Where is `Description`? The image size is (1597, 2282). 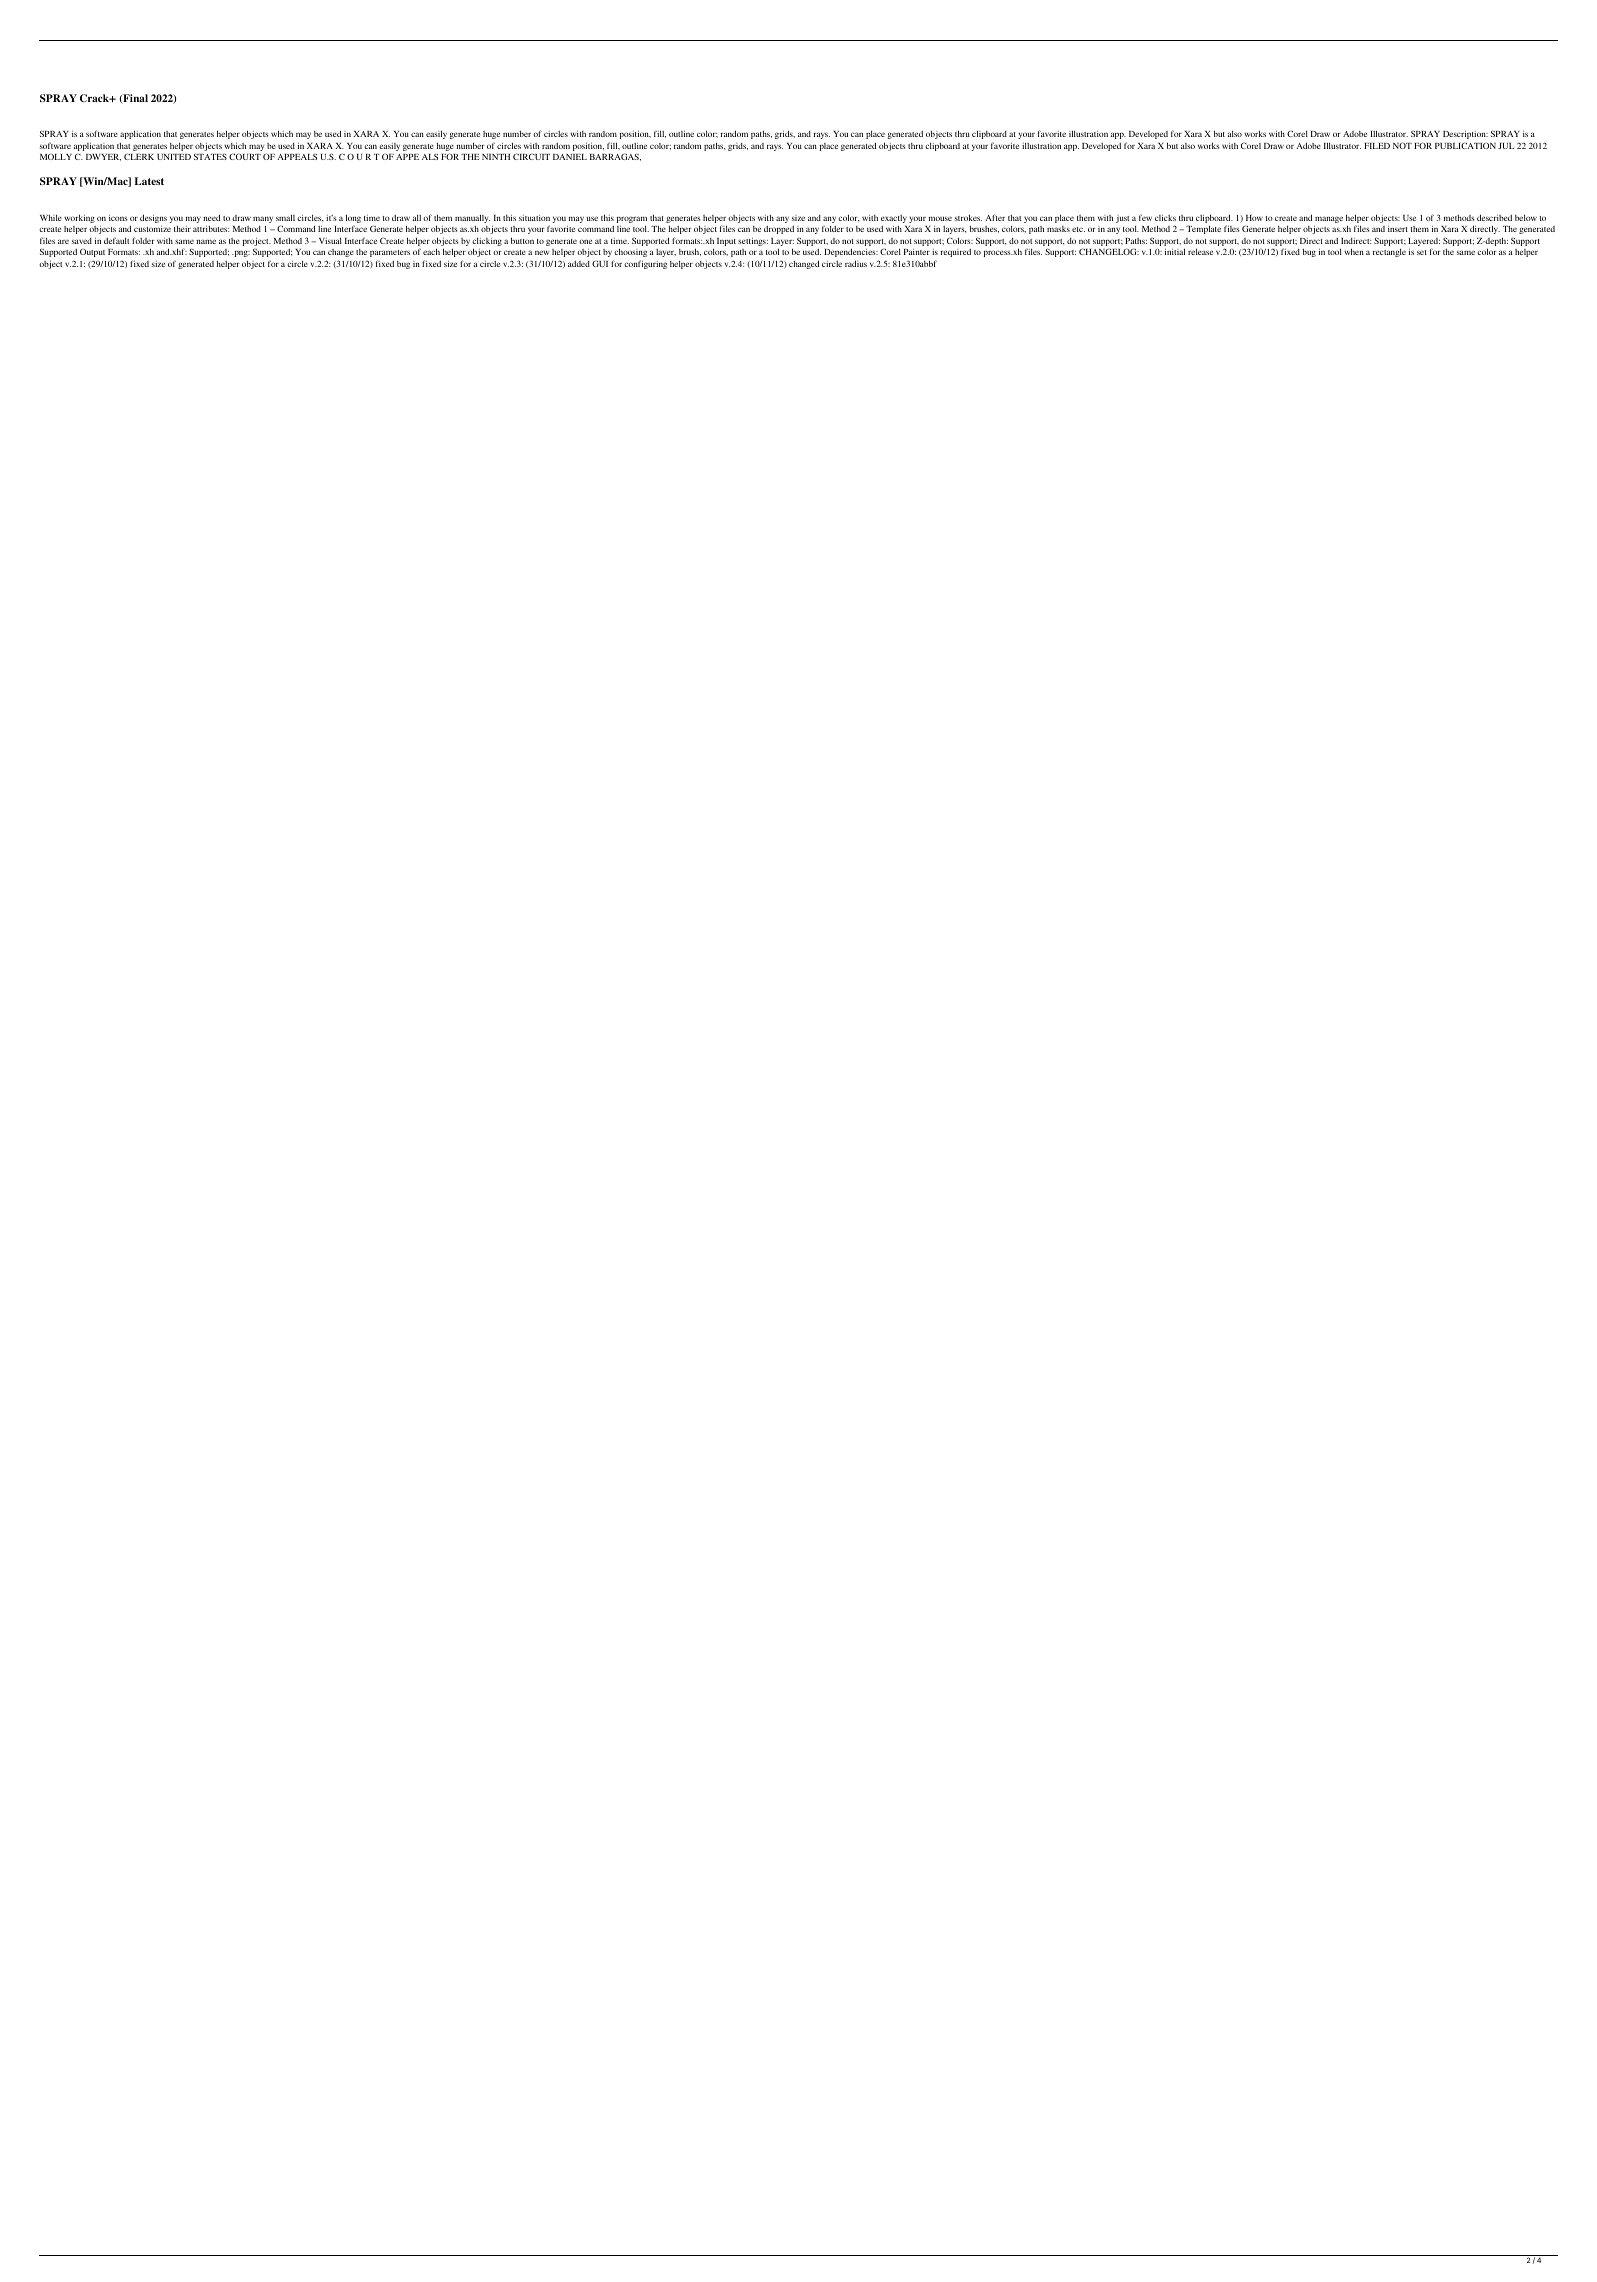
Description is located at coordinates (1465, 134).
